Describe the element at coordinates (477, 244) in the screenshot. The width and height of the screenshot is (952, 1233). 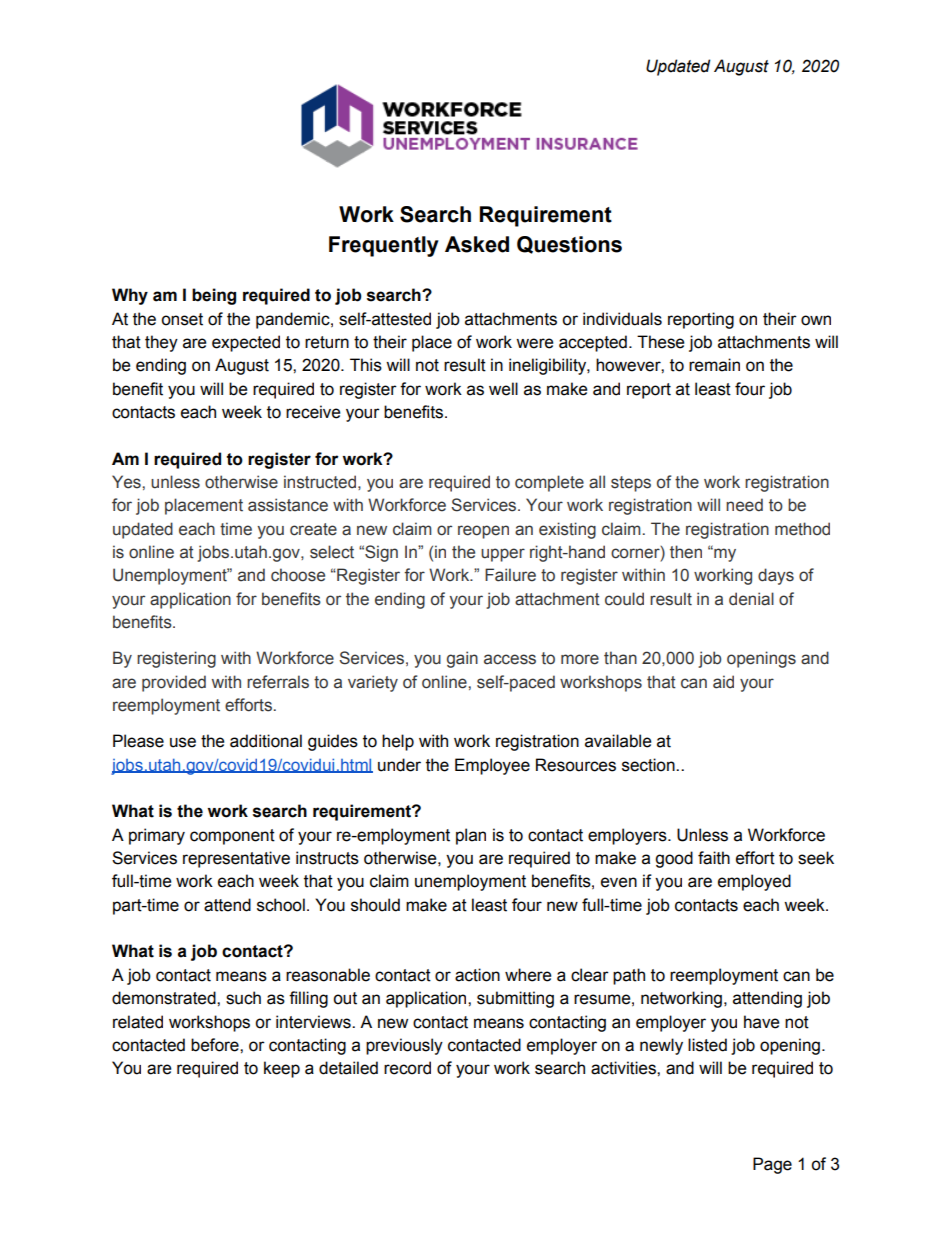
I see `Asked` at that location.
